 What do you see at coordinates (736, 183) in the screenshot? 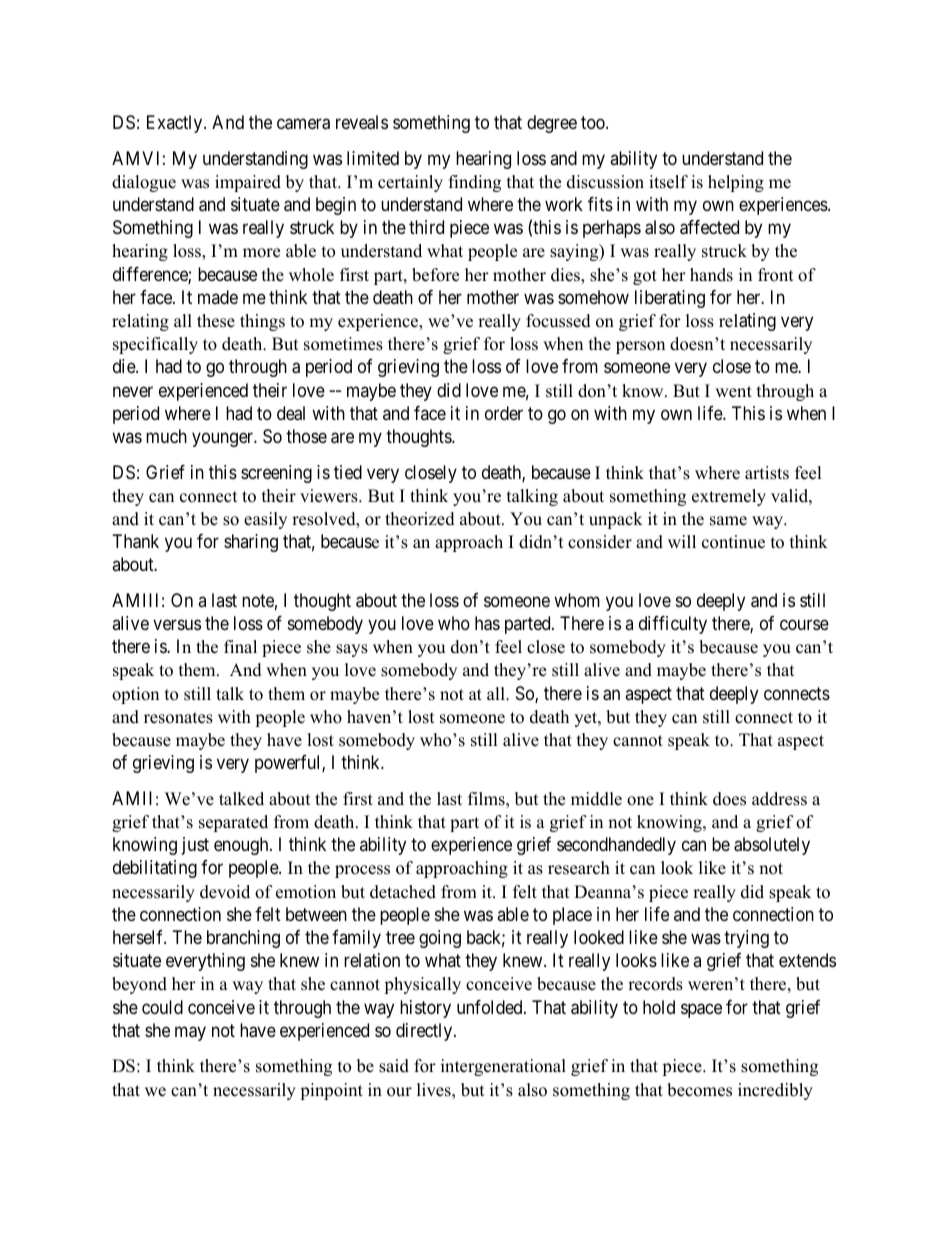
I see `helping` at bounding box center [736, 183].
